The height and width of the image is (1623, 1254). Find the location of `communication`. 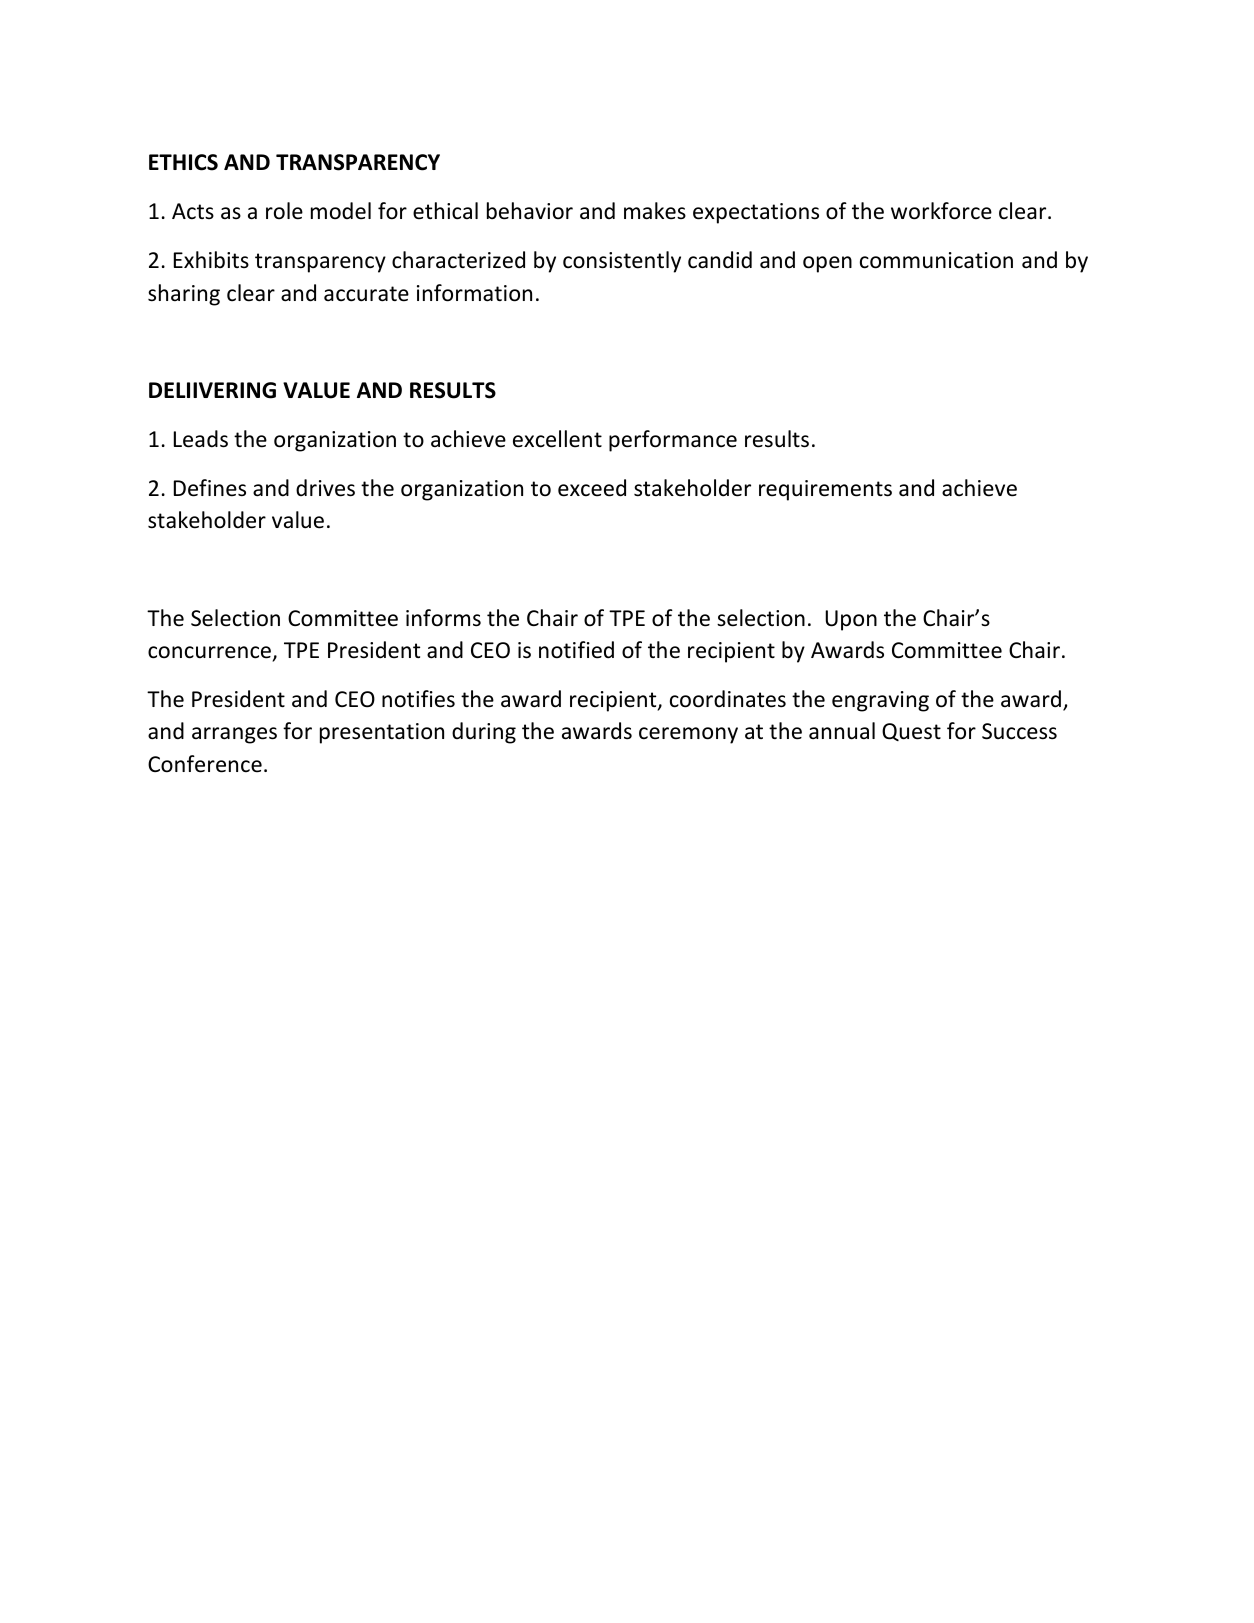

communication is located at coordinates (936, 260).
